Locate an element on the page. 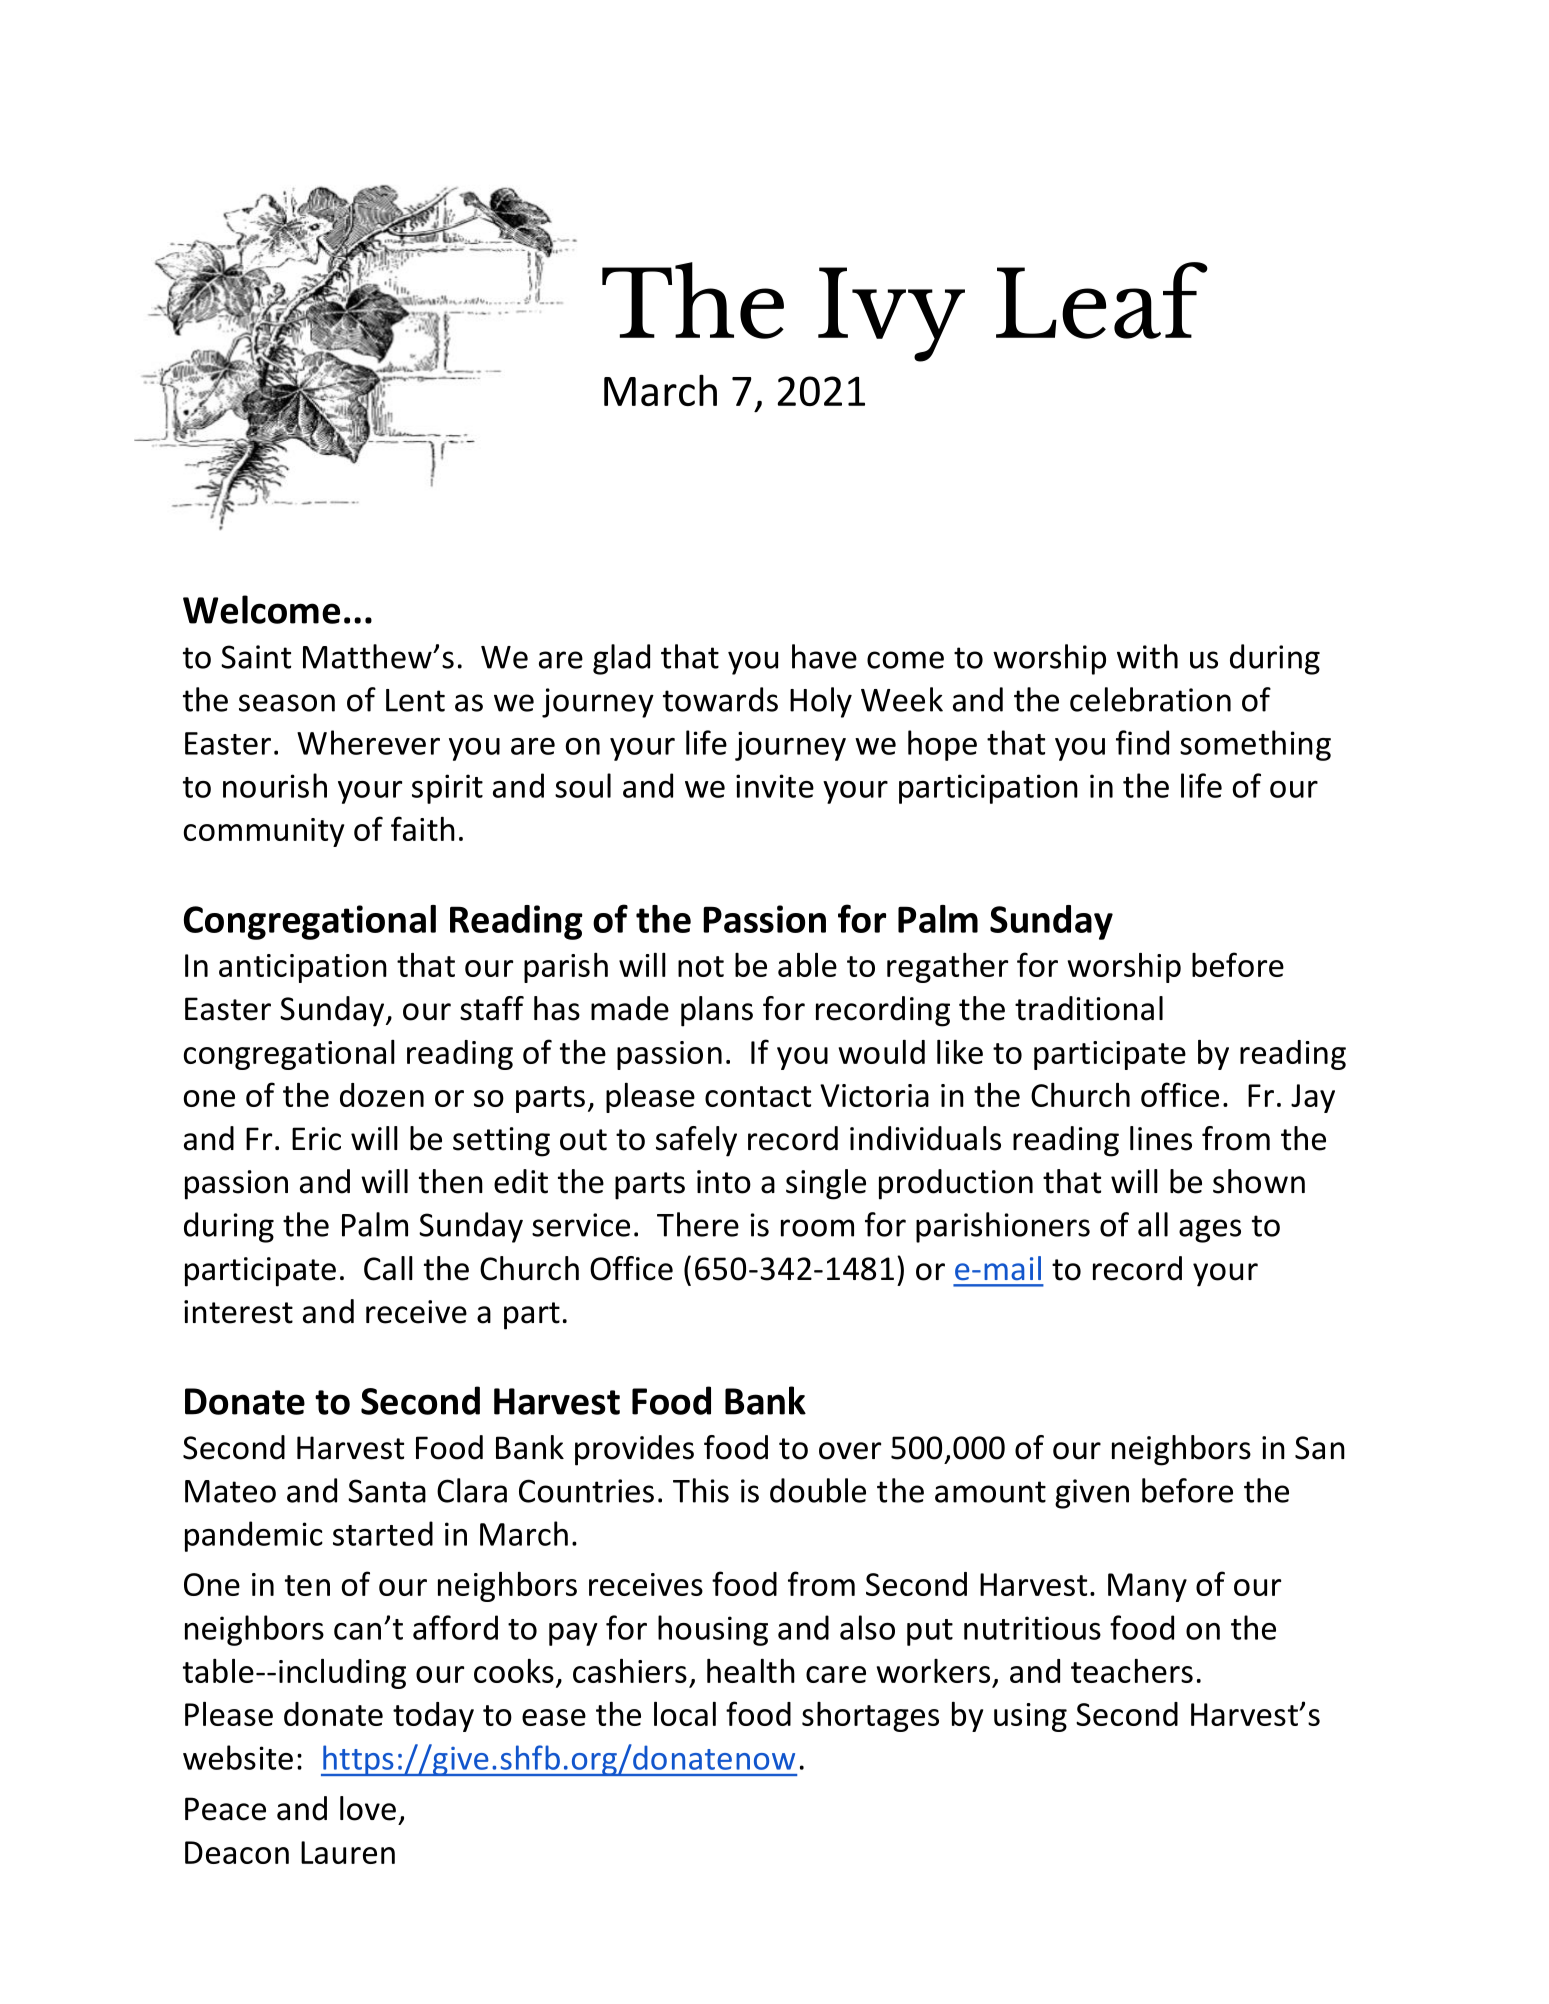 This document has width=1549, height=2004. Saint is located at coordinates (256, 657).
